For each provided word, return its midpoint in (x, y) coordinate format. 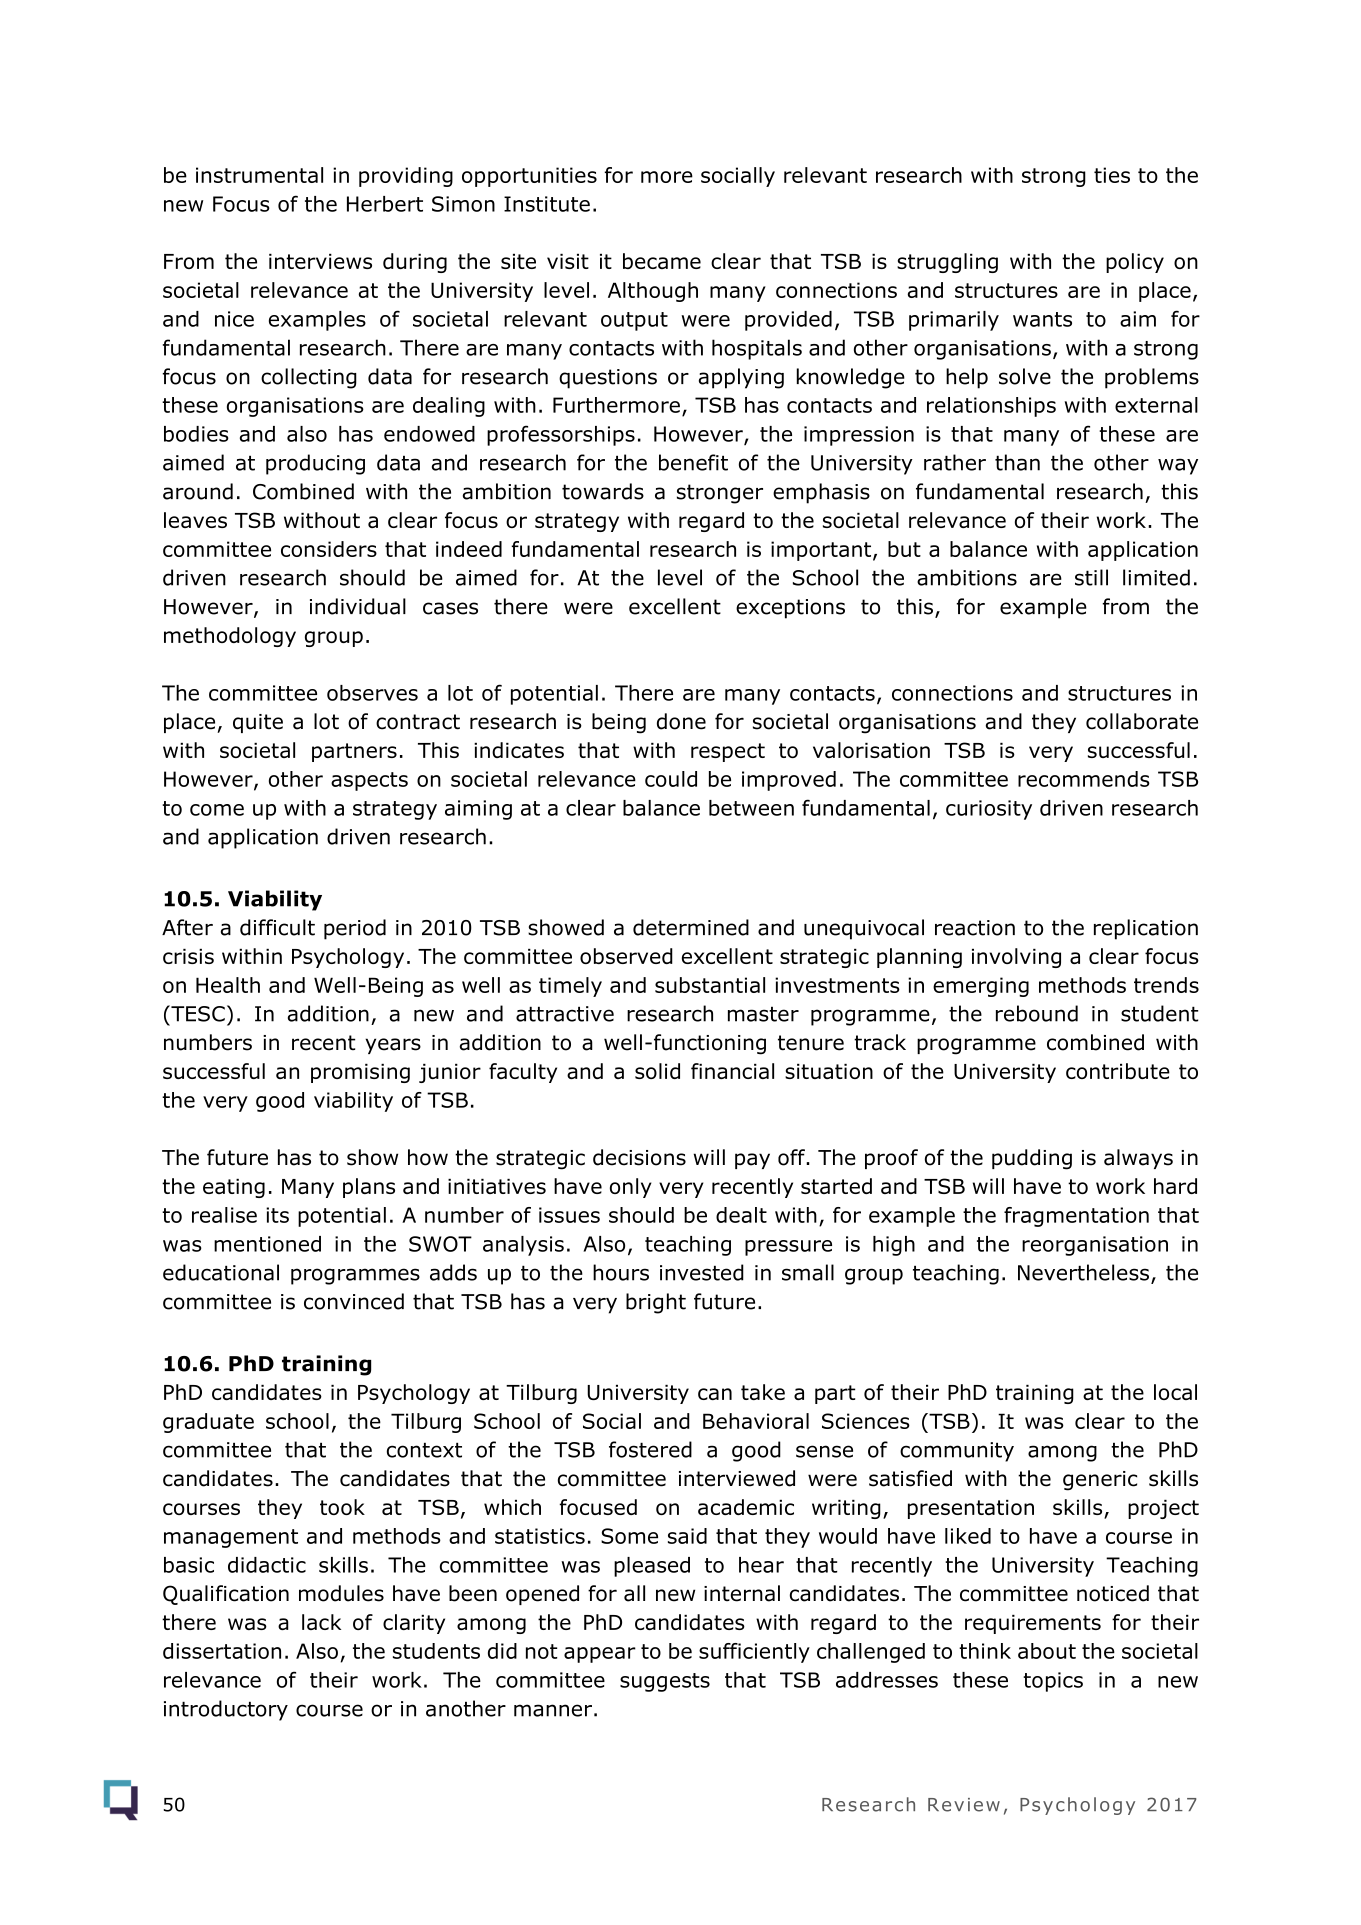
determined (691, 927)
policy (1135, 263)
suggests (665, 1682)
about (1047, 1651)
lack (321, 1622)
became (662, 261)
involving (1016, 958)
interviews (320, 261)
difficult (277, 927)
